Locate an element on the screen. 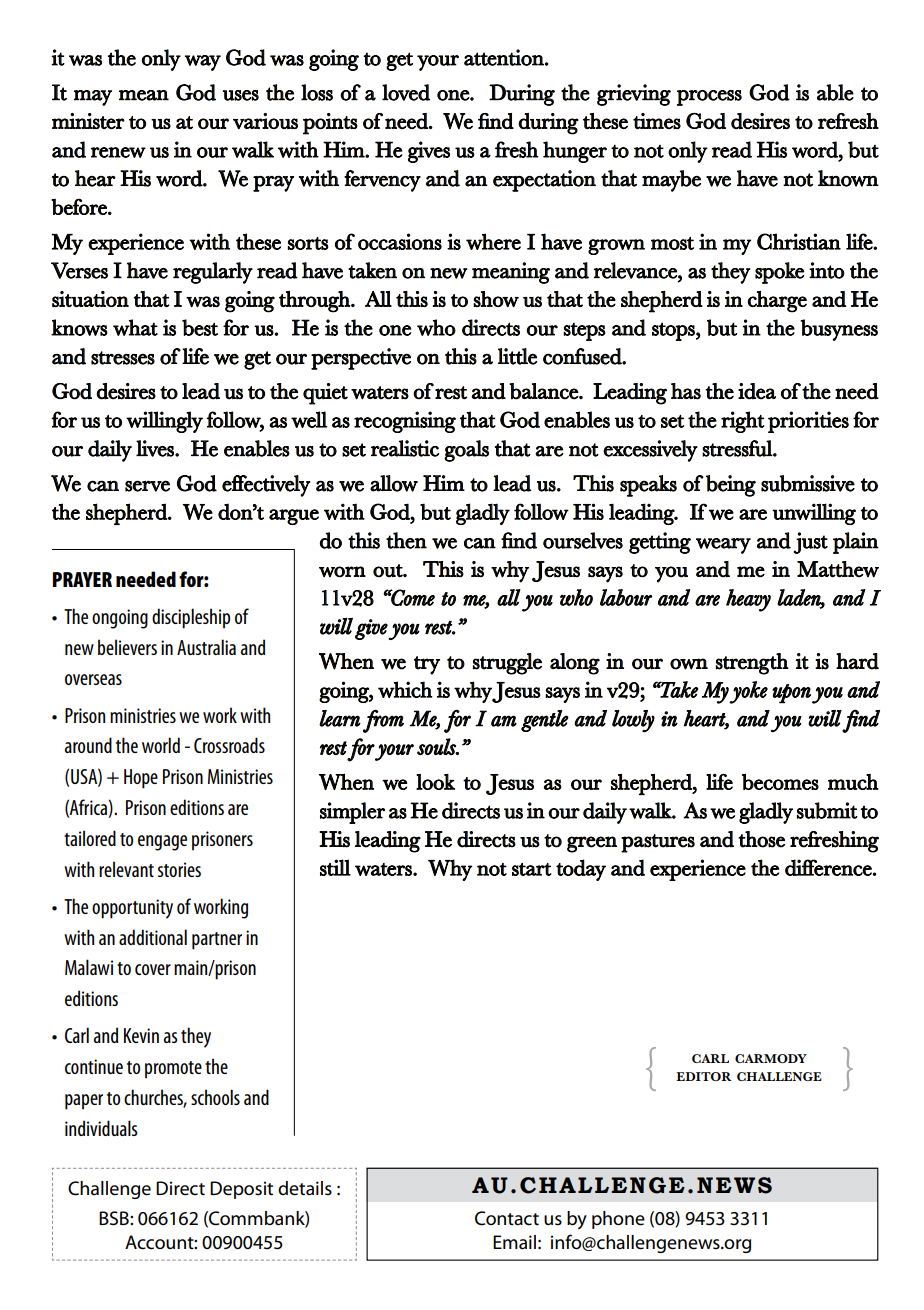 The height and width of the screenshot is (1310, 924). best is located at coordinates (200, 327).
